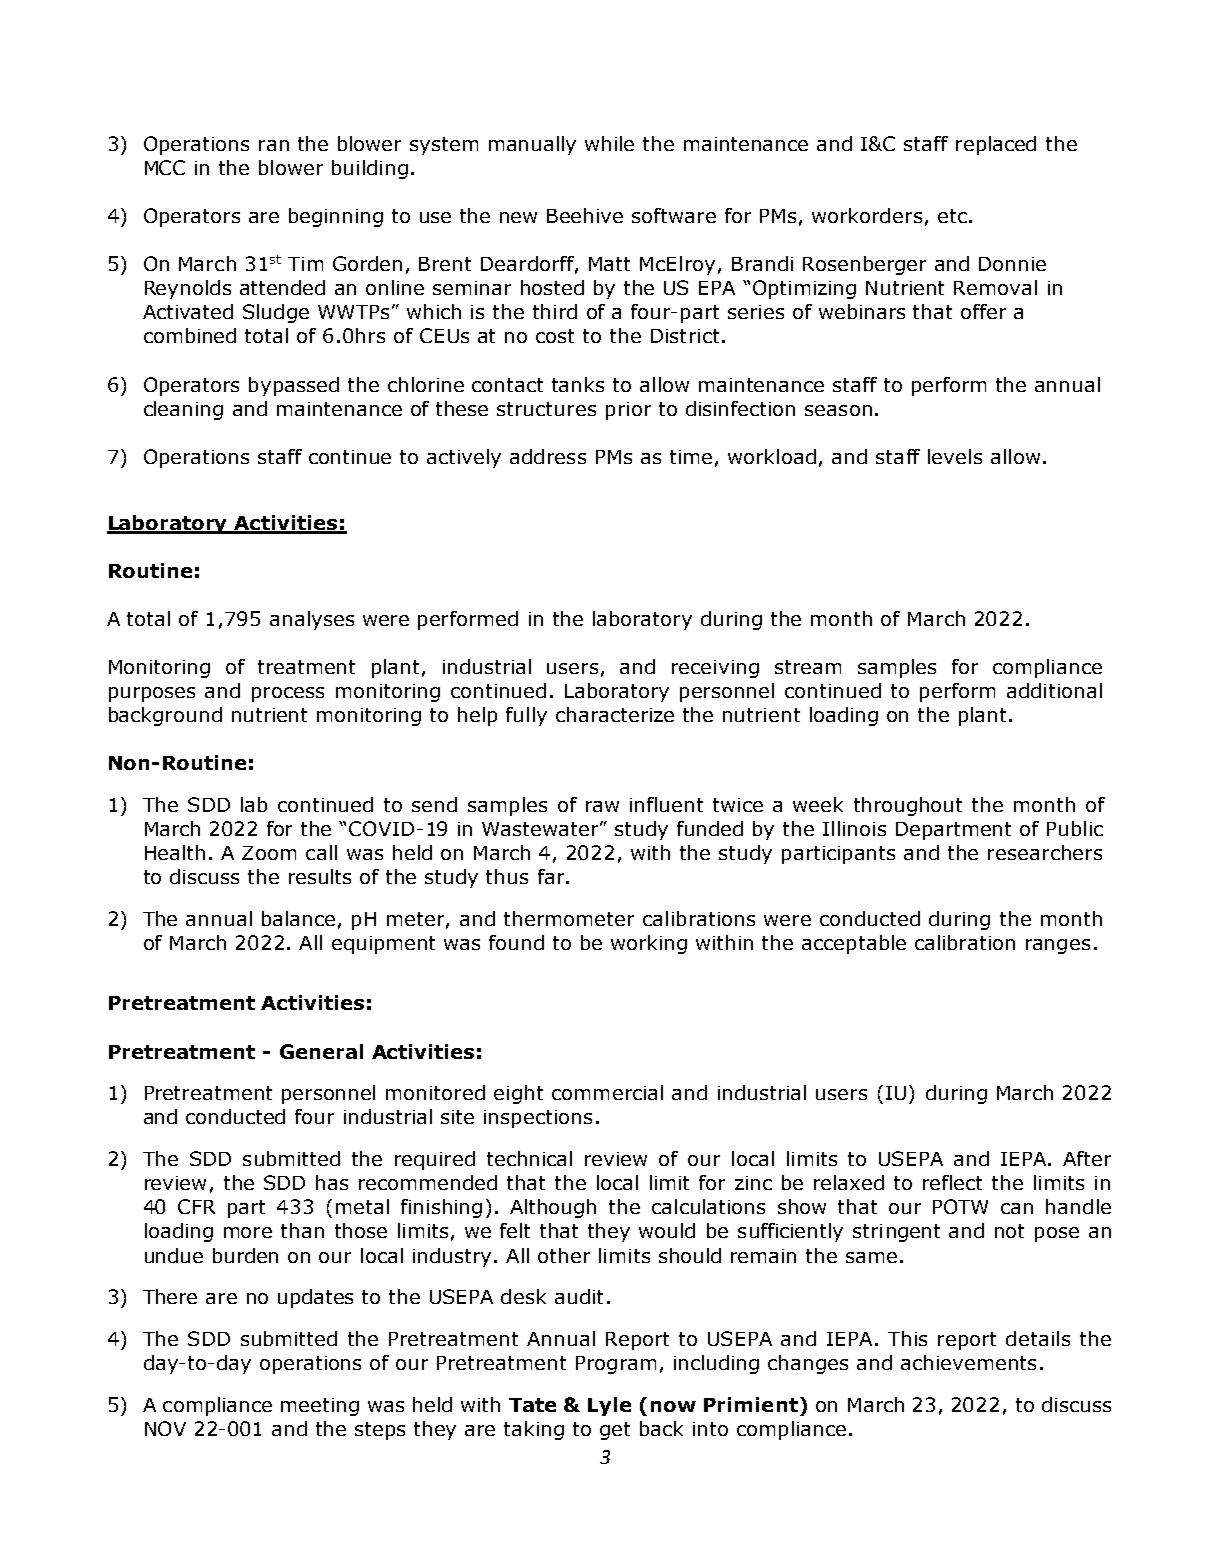  Describe the element at coordinates (609, 1406) in the page. I see `Lyle` at that location.
